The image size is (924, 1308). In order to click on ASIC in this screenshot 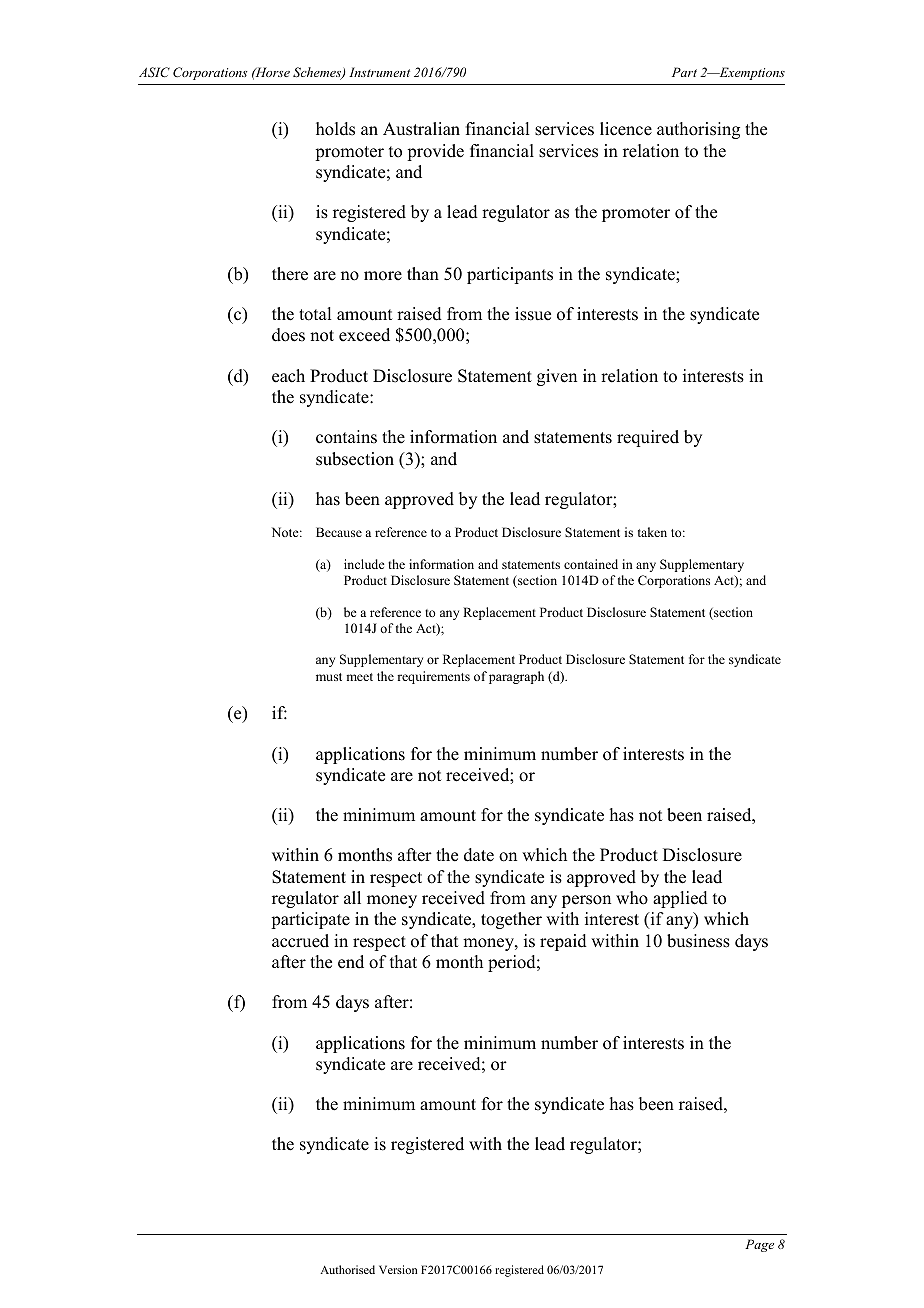, I will do `click(154, 72)`.
